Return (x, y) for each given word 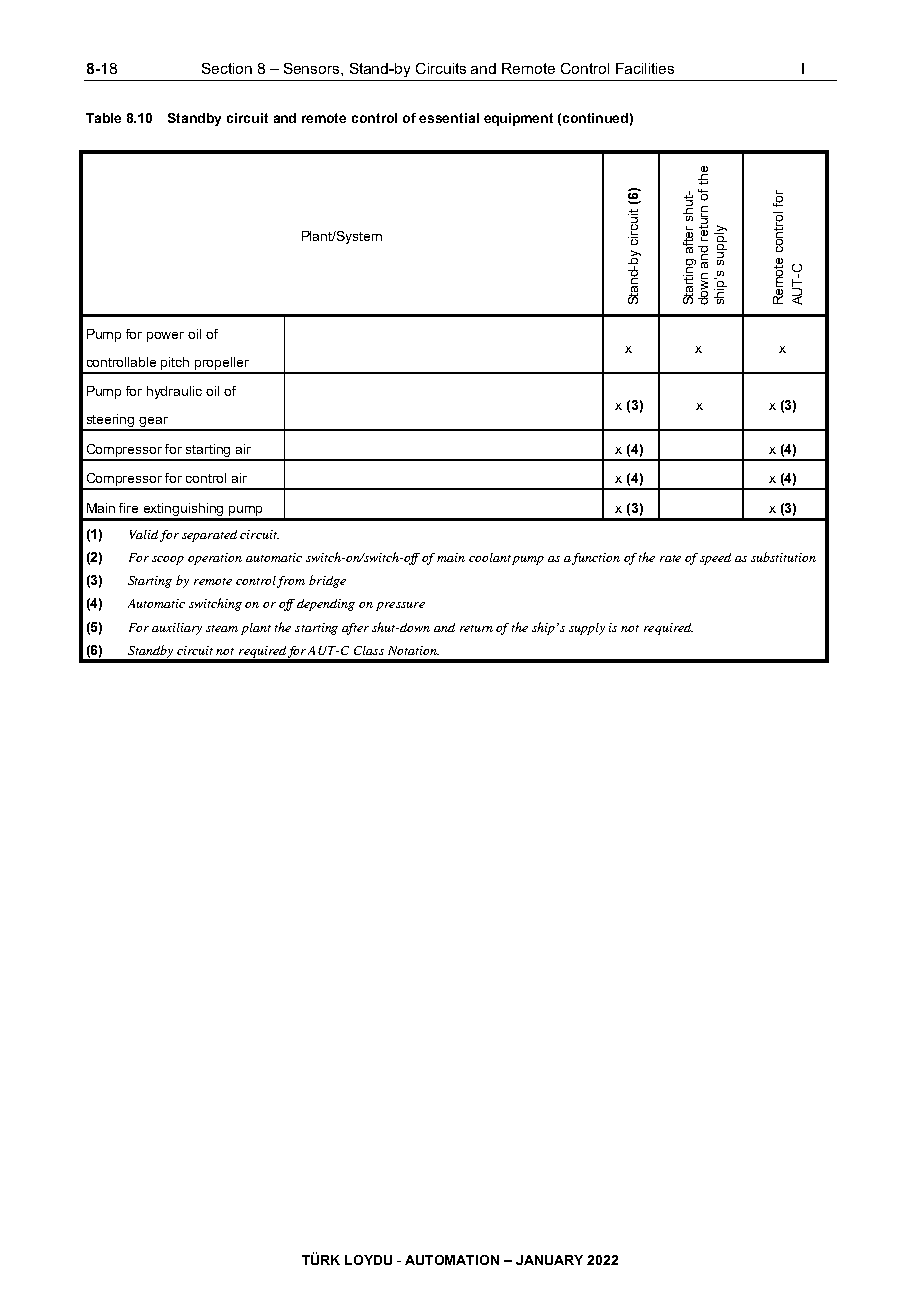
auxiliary (177, 629)
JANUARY (549, 1260)
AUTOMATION (452, 1260)
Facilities (645, 68)
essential (449, 118)
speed (715, 559)
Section (227, 68)
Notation (413, 650)
